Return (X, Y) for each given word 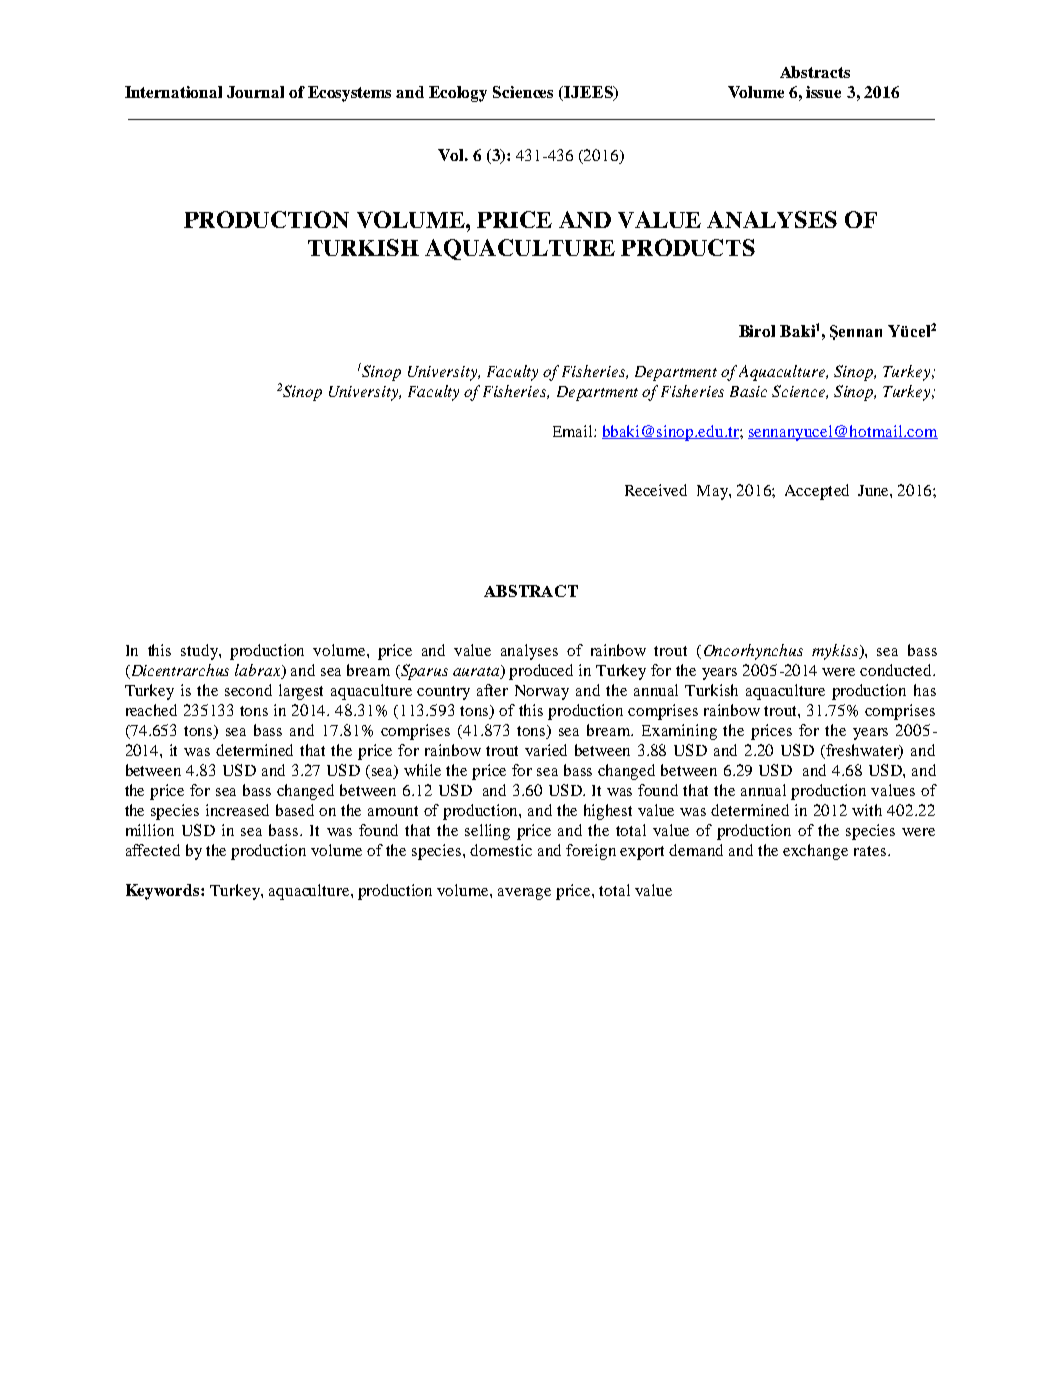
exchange (815, 852)
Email (574, 431)
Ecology (458, 94)
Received (656, 490)
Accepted (817, 492)
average (524, 894)
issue (823, 92)
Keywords (164, 892)
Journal (255, 92)
